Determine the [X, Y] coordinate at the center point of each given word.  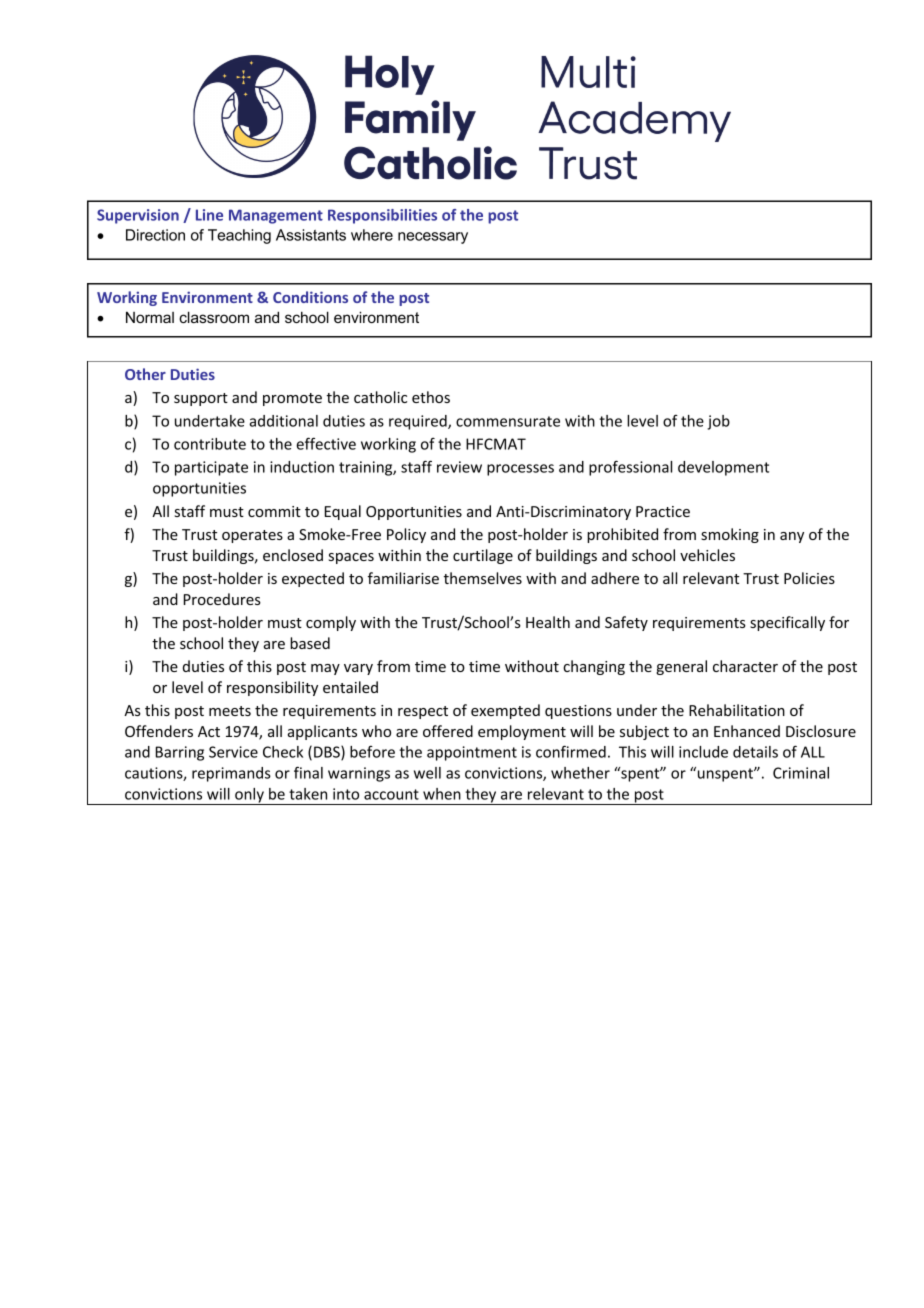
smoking [730, 535]
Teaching [239, 236]
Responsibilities [382, 216]
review [459, 467]
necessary [433, 238]
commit [274, 511]
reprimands [231, 774]
